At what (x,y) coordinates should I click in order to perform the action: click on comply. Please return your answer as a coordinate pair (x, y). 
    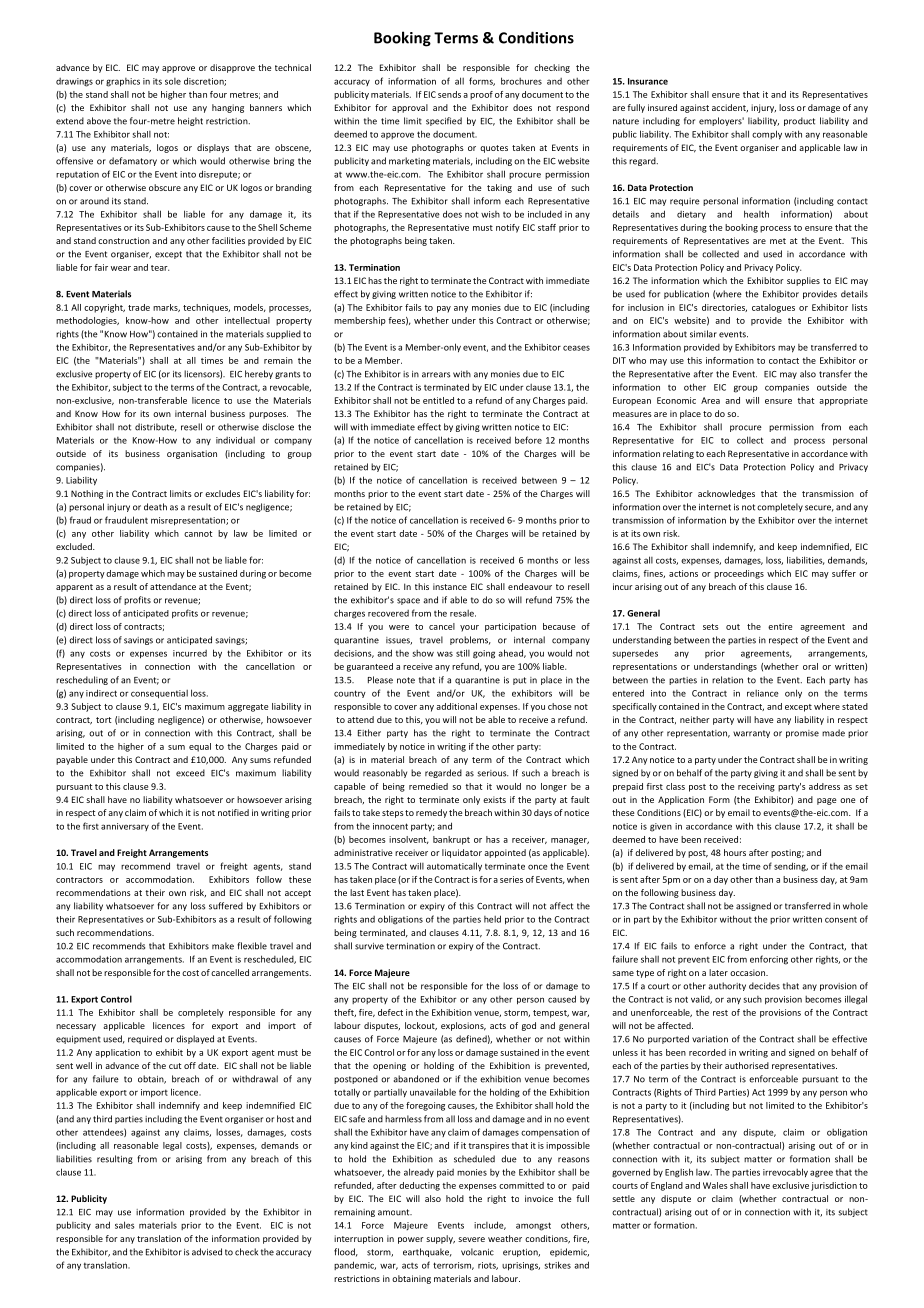
    Looking at the image, I should click on (767, 135).
